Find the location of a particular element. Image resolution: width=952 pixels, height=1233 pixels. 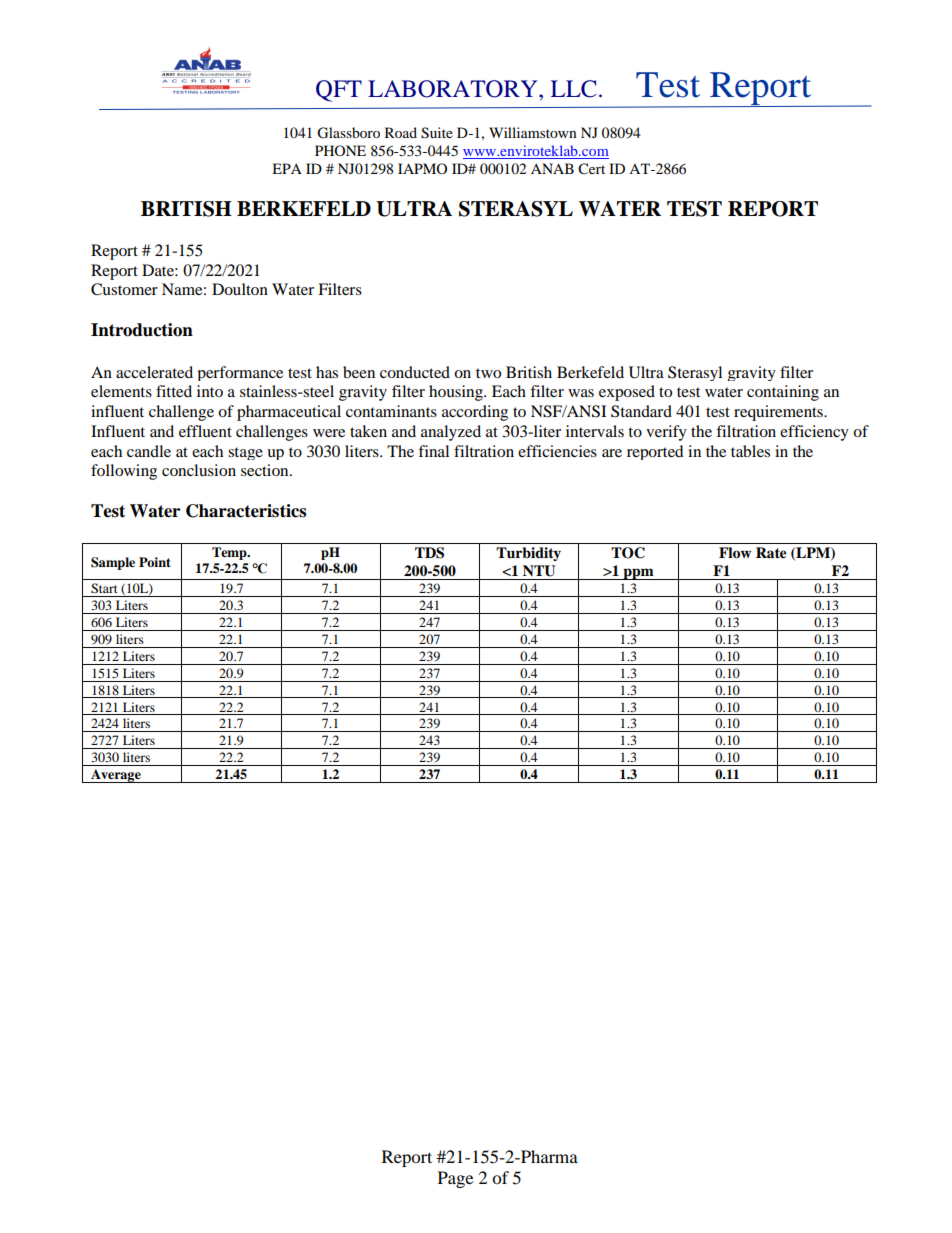

Point is located at coordinates (155, 562).
